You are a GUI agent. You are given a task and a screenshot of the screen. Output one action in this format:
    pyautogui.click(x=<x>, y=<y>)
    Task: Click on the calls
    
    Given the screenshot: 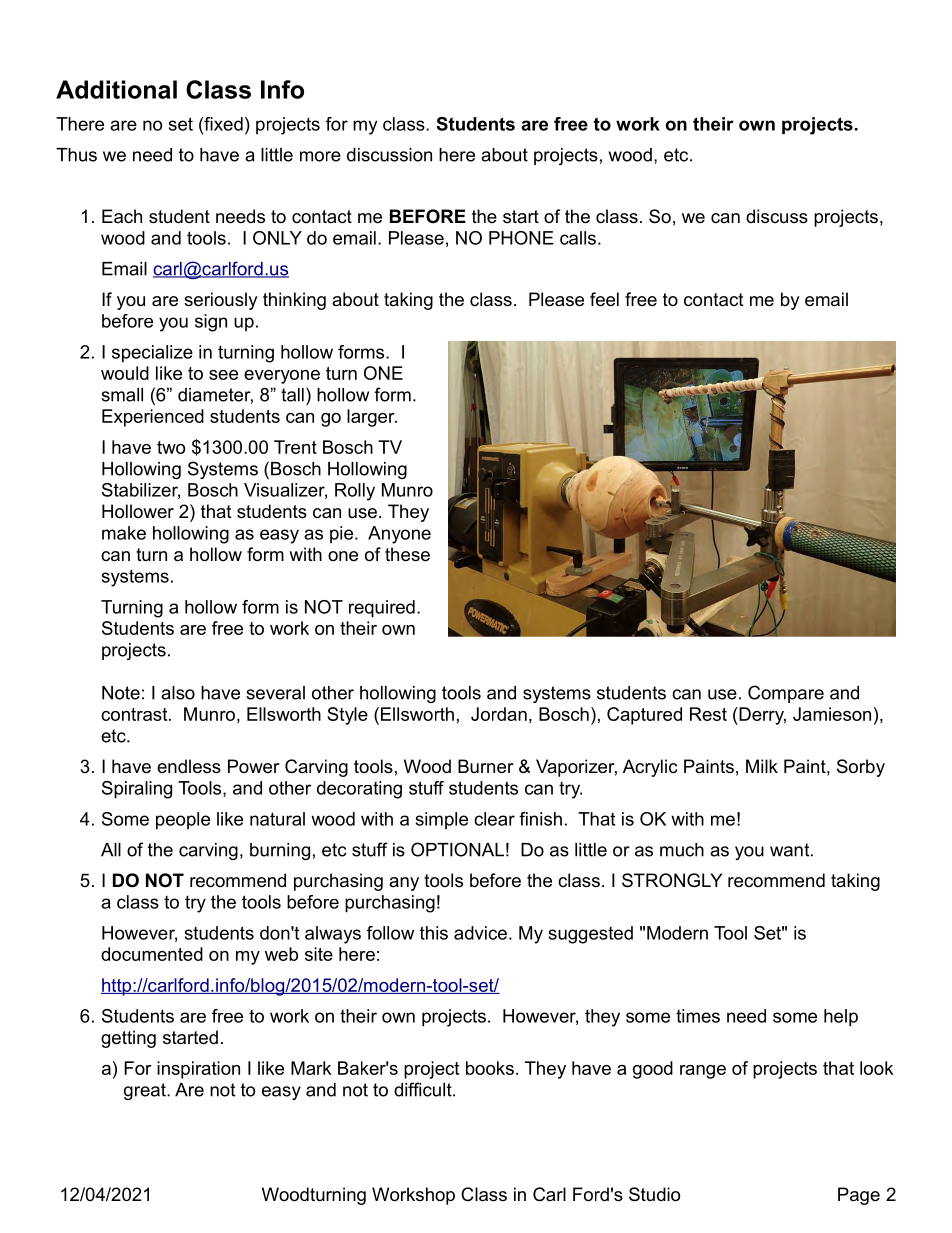 What is the action you would take?
    pyautogui.click(x=578, y=238)
